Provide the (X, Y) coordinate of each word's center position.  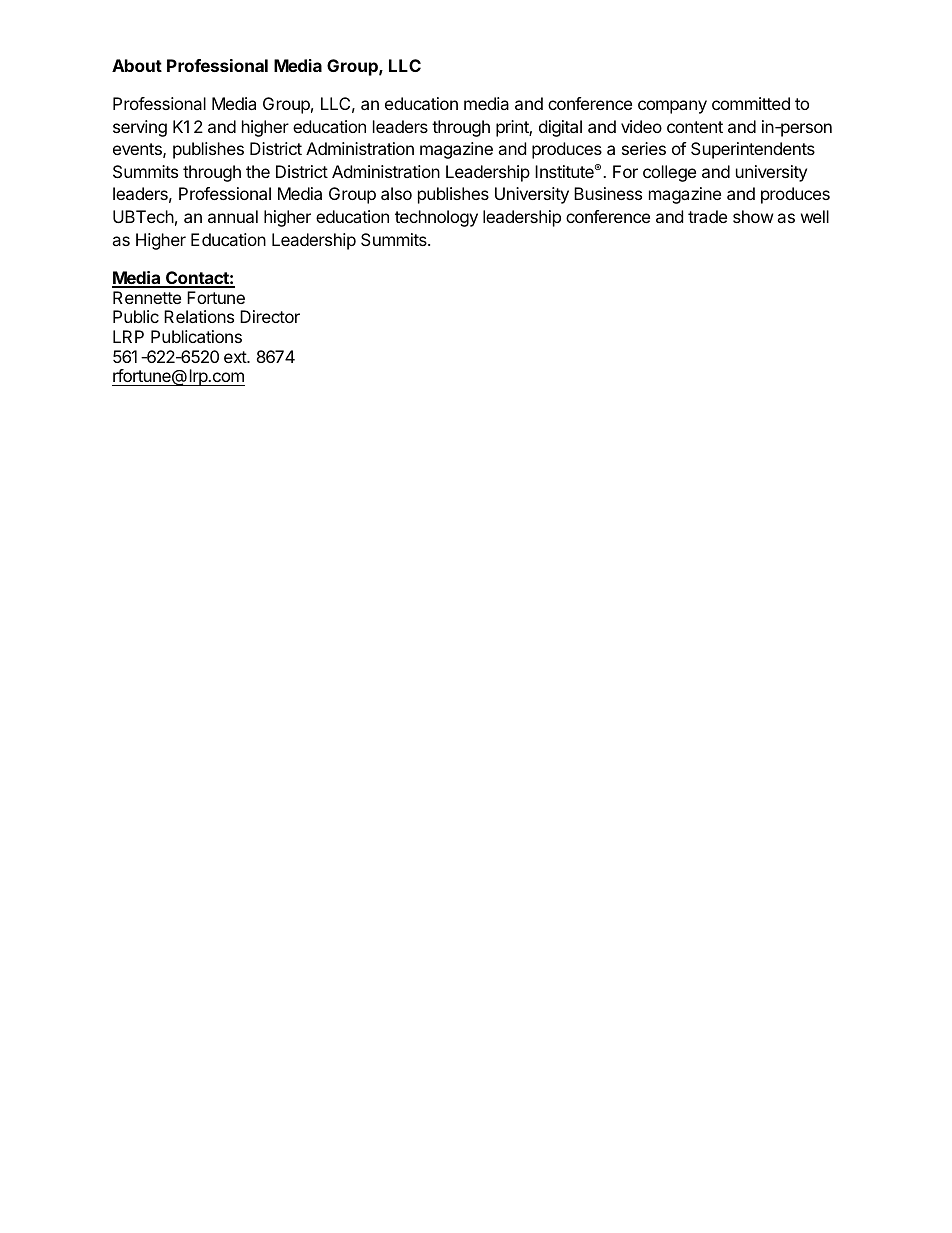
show (753, 216)
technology (436, 218)
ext (236, 357)
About (137, 65)
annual (233, 216)
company (672, 107)
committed (751, 103)
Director (270, 316)
